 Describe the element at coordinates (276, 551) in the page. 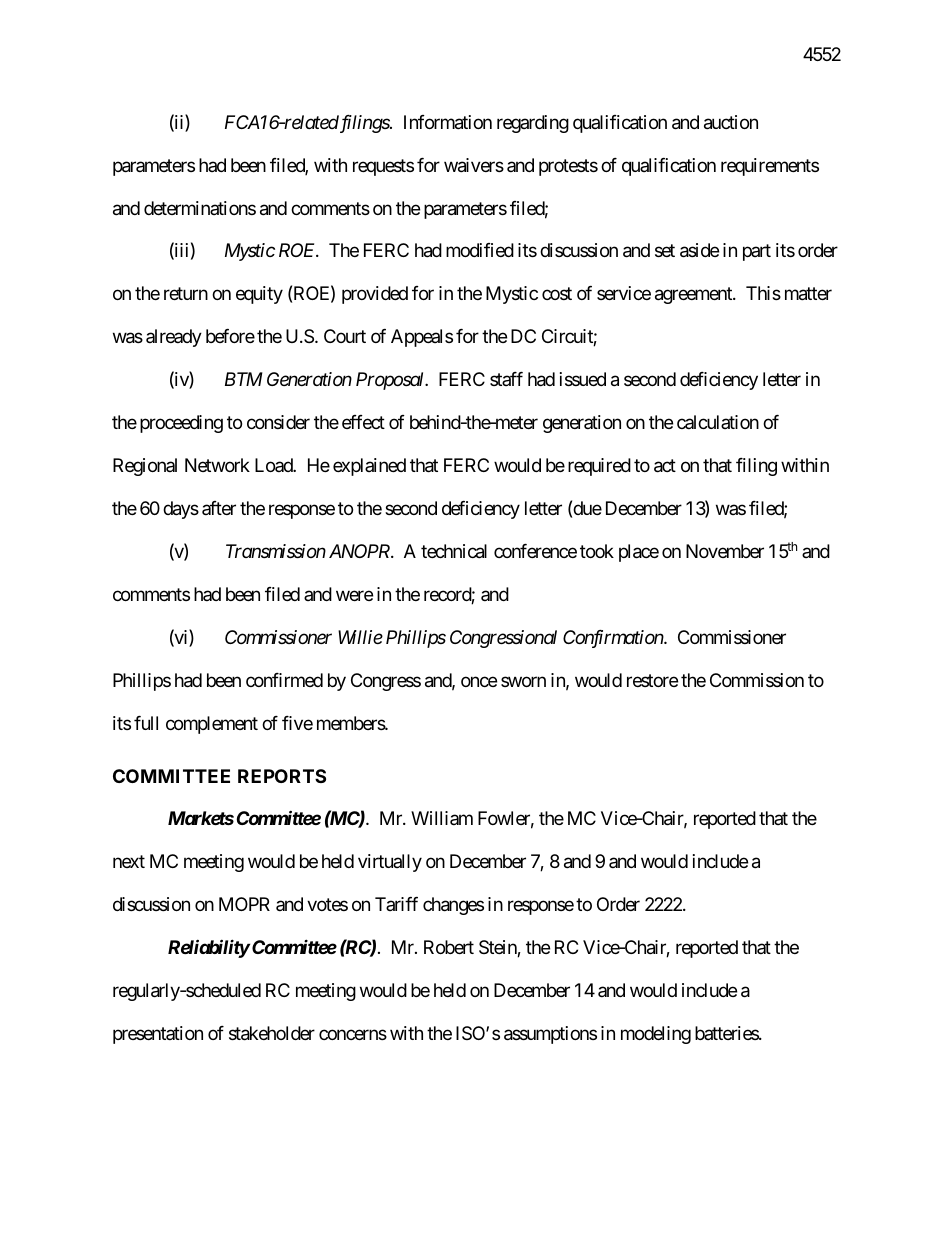

I see `Transmission` at that location.
